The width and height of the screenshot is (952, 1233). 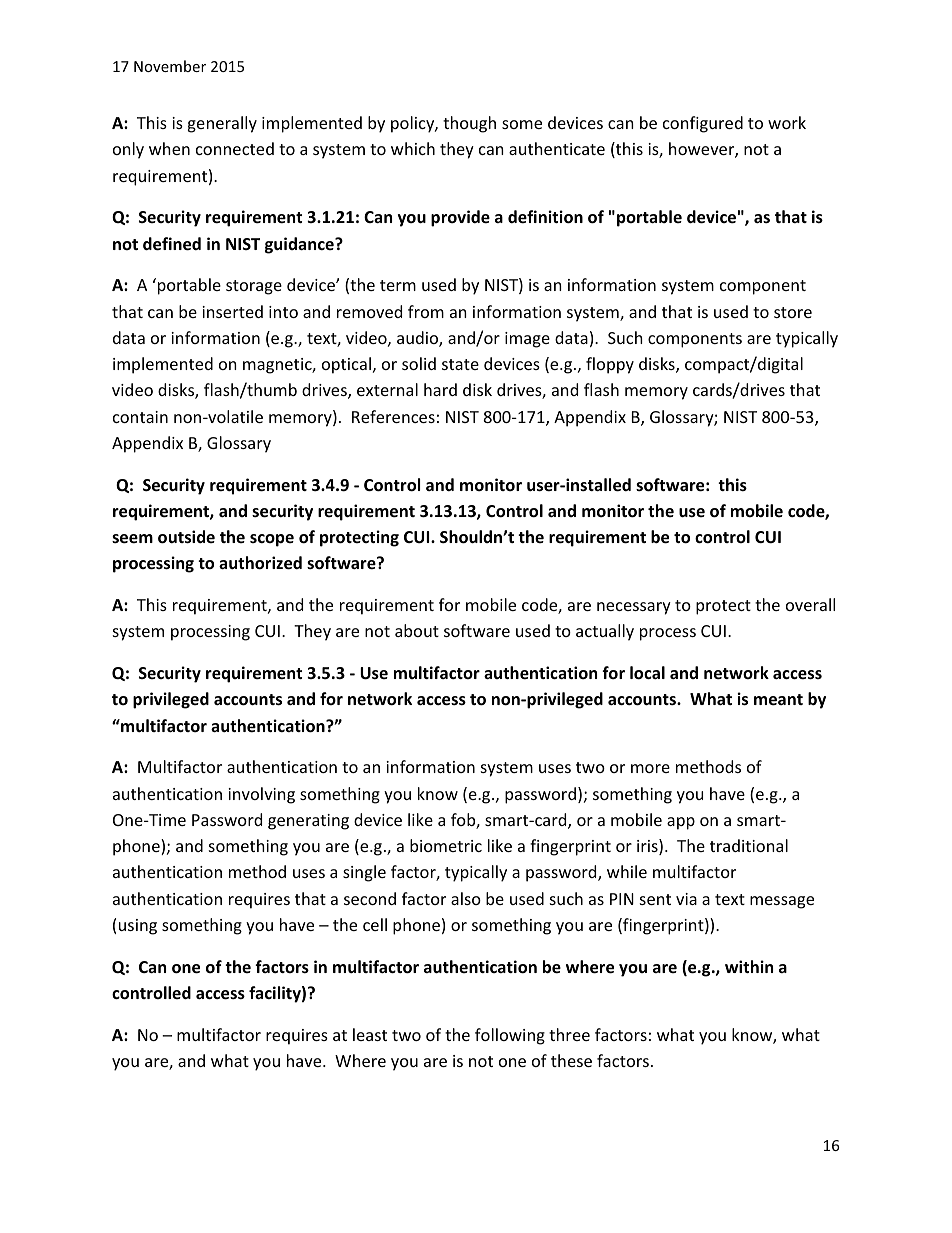 What do you see at coordinates (222, 124) in the screenshot?
I see `generally` at bounding box center [222, 124].
